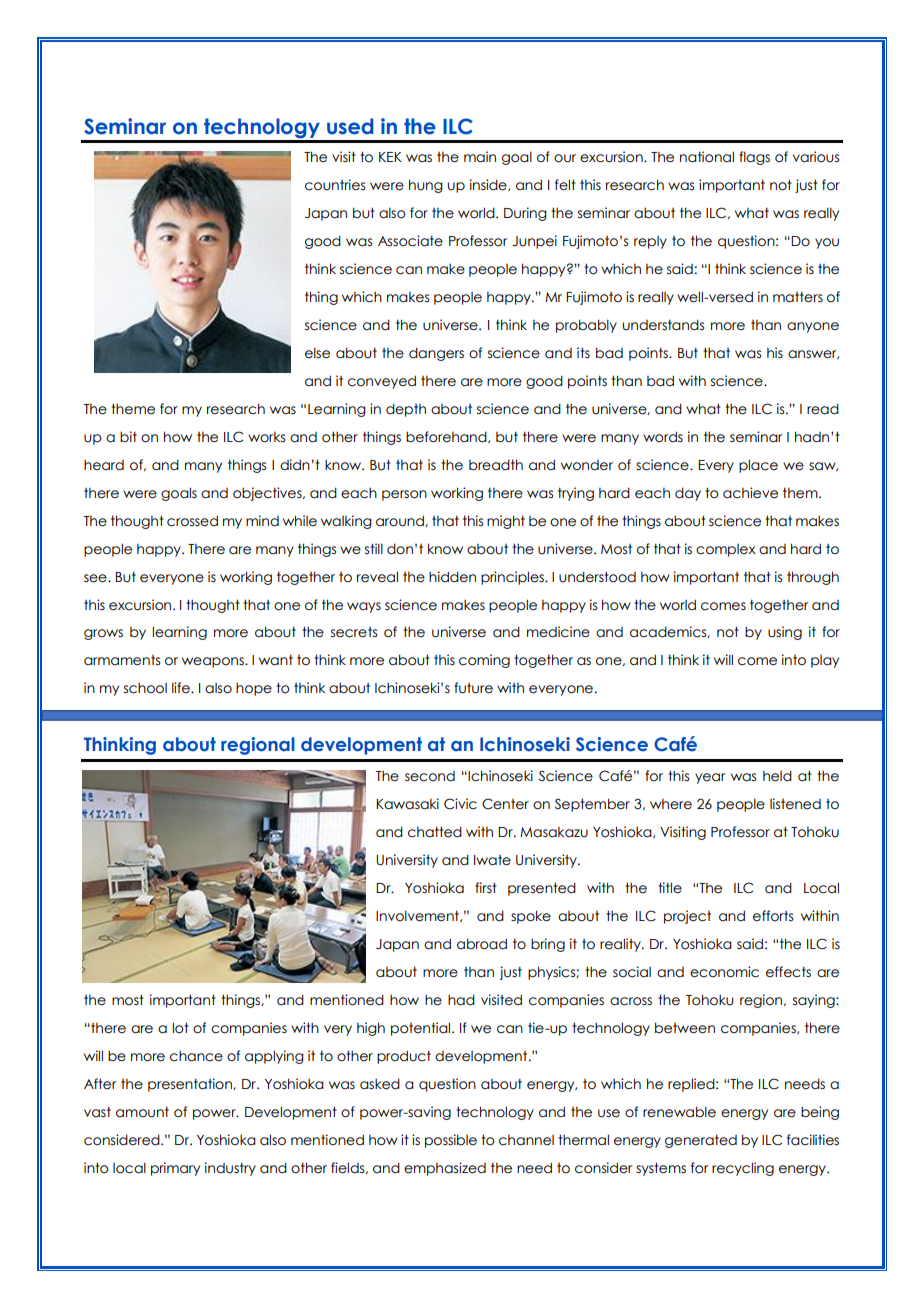 This image has width=924, height=1308. Describe the element at coordinates (335, 185) in the image. I see `countries` at that location.
